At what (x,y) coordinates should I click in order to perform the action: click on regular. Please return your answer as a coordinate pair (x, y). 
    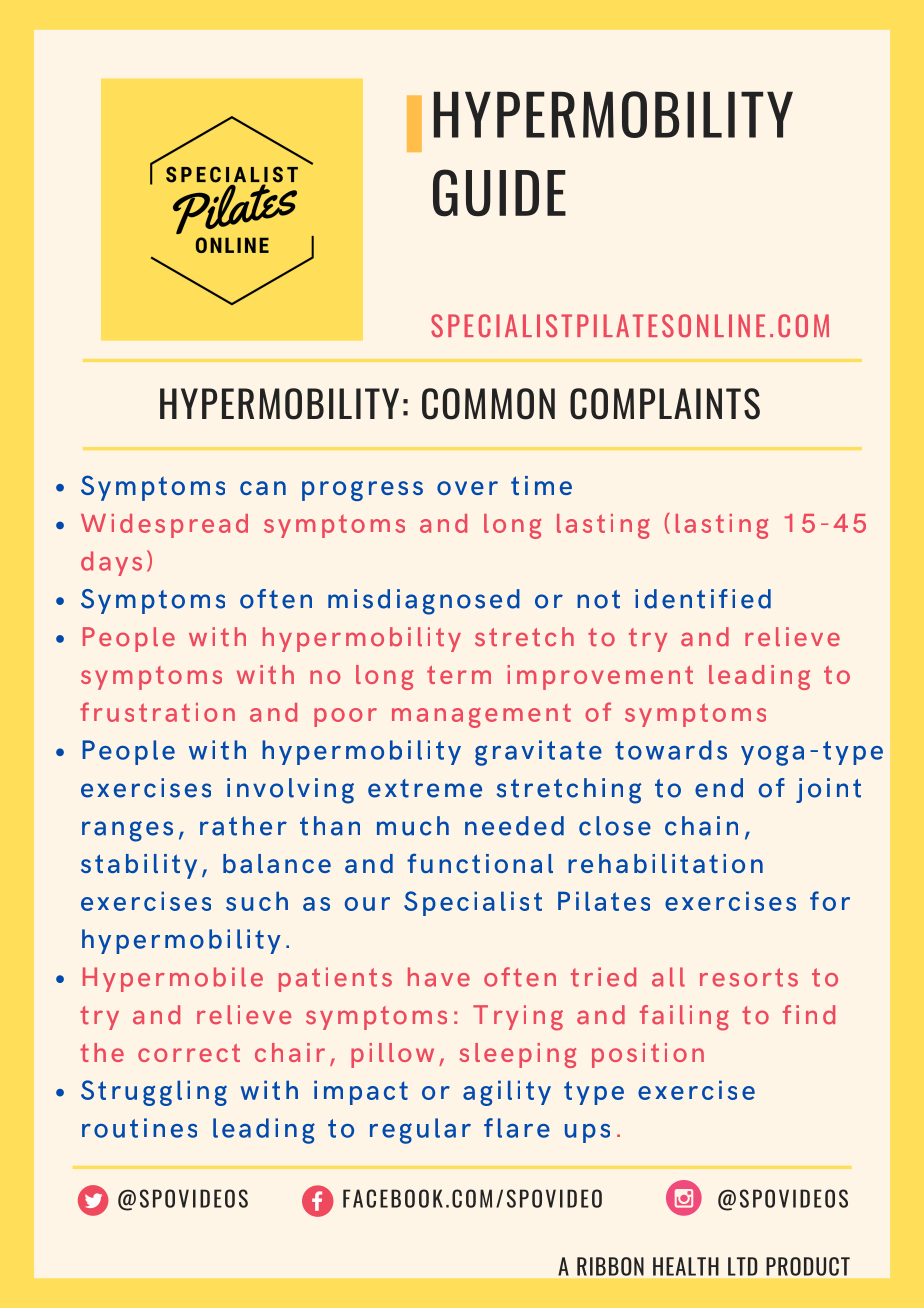
    Looking at the image, I should click on (420, 1131).
